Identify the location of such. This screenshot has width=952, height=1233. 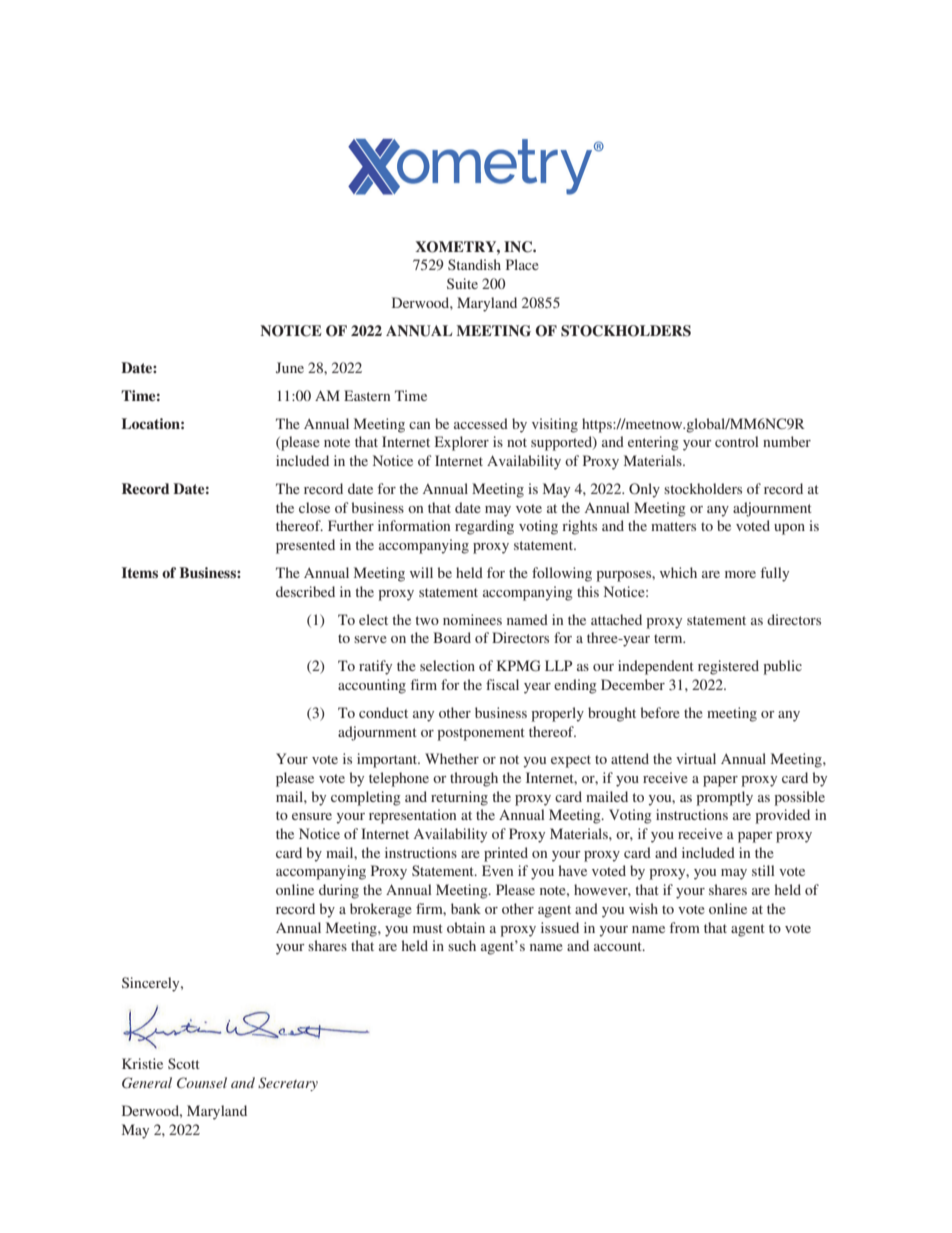
(462, 945).
